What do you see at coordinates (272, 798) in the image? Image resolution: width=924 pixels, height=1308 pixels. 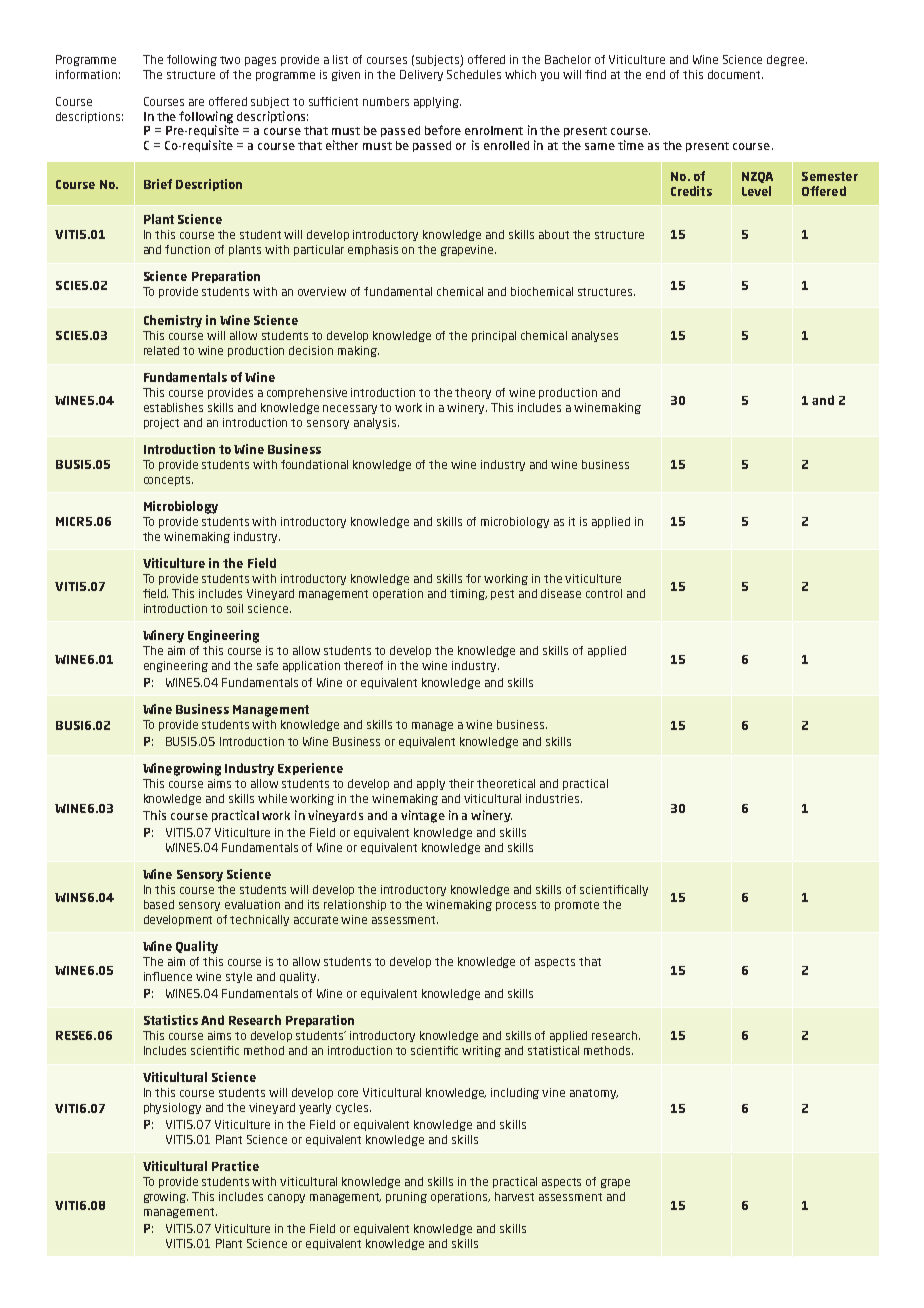 I see `while` at bounding box center [272, 798].
